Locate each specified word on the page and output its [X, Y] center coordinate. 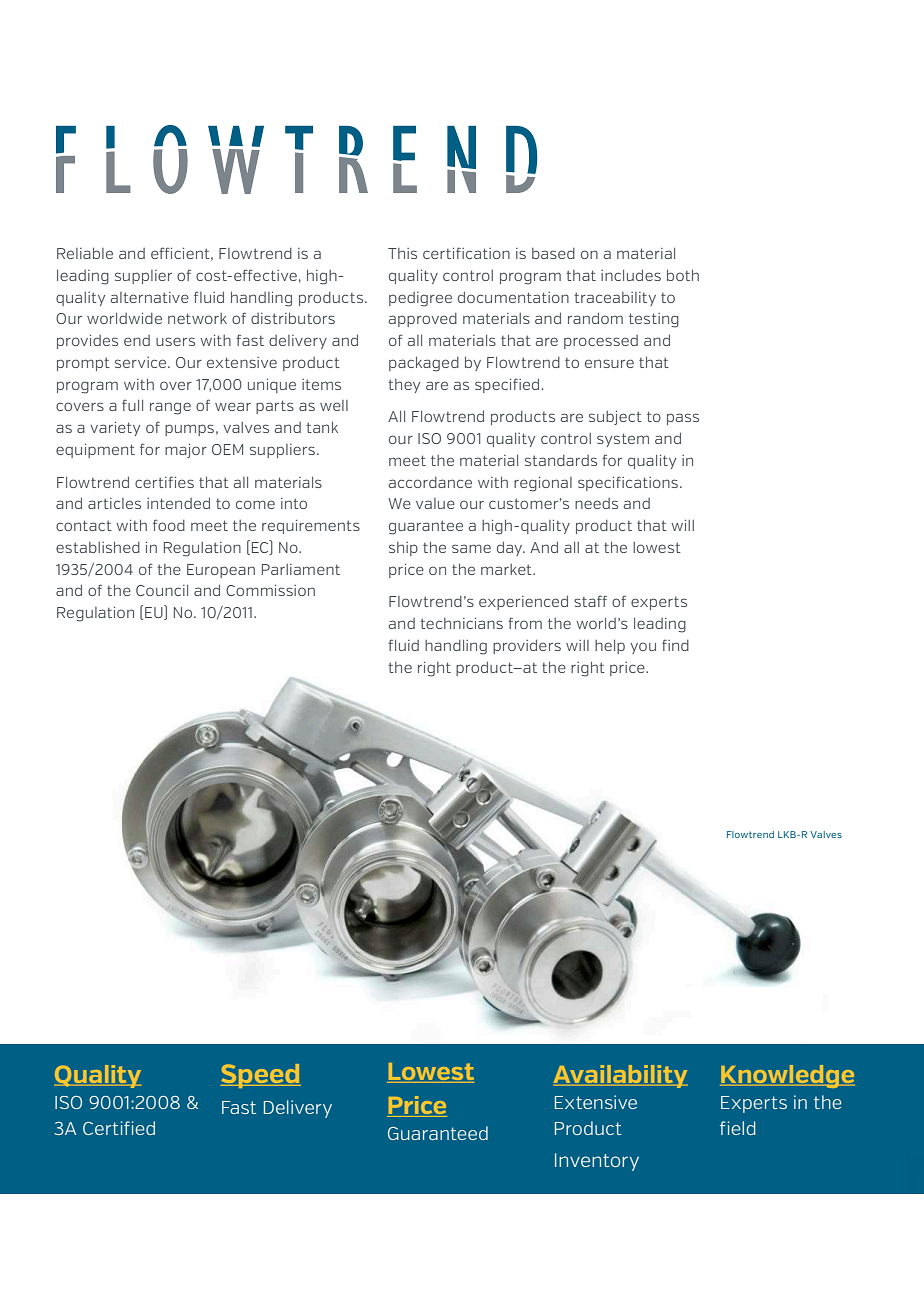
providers [527, 646]
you [643, 648]
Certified [119, 1128]
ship [403, 549]
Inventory [597, 1162]
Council [162, 590]
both [683, 275]
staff [590, 601]
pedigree [420, 299]
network [197, 318]
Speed [260, 1076]
